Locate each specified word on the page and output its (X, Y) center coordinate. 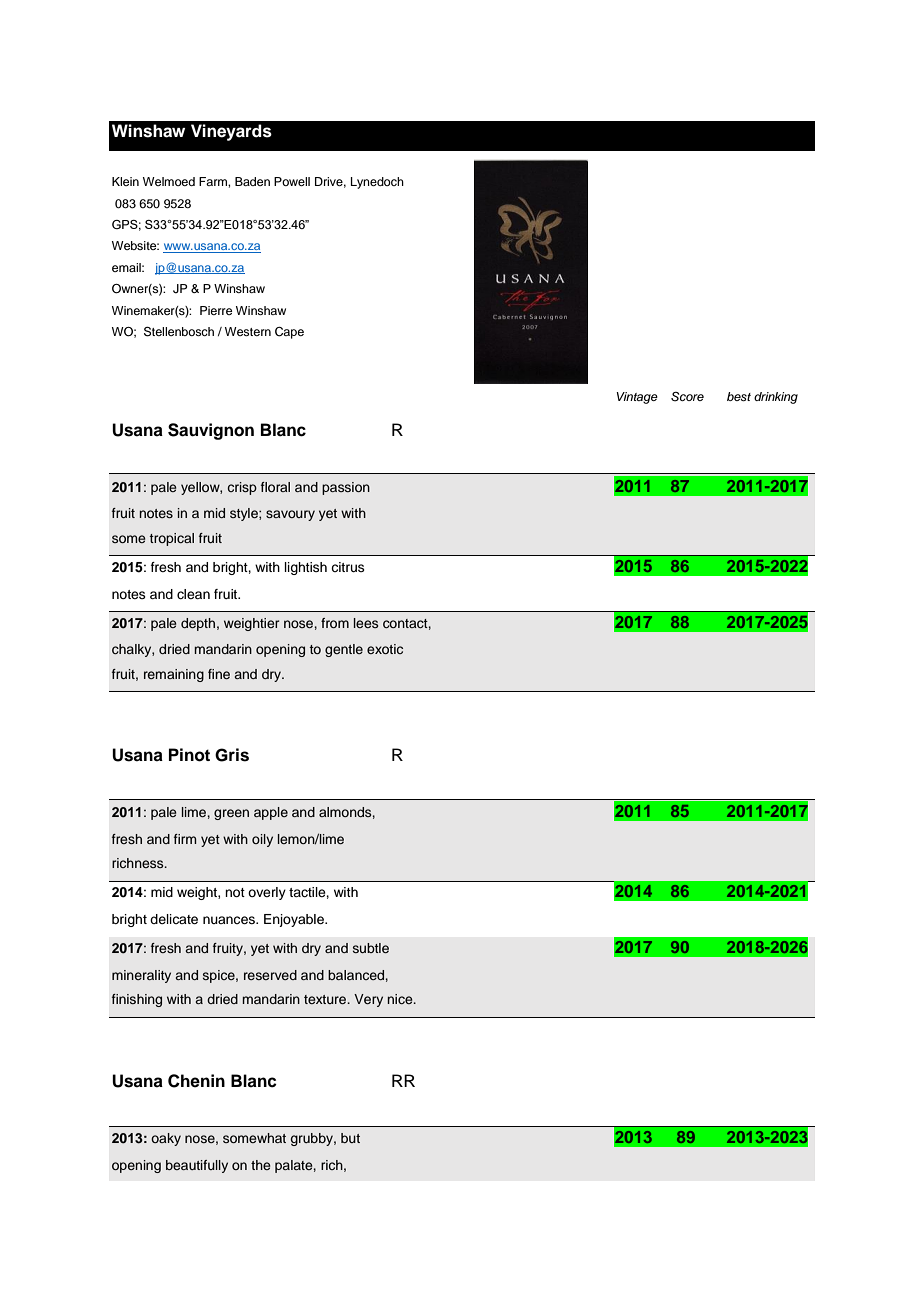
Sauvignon (211, 431)
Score (687, 397)
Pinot (189, 755)
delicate (174, 919)
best (739, 396)
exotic (385, 649)
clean (193, 594)
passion (346, 488)
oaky (166, 1139)
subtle (371, 948)
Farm (214, 181)
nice (401, 999)
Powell (292, 181)
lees (366, 623)
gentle (344, 650)
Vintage (637, 398)
